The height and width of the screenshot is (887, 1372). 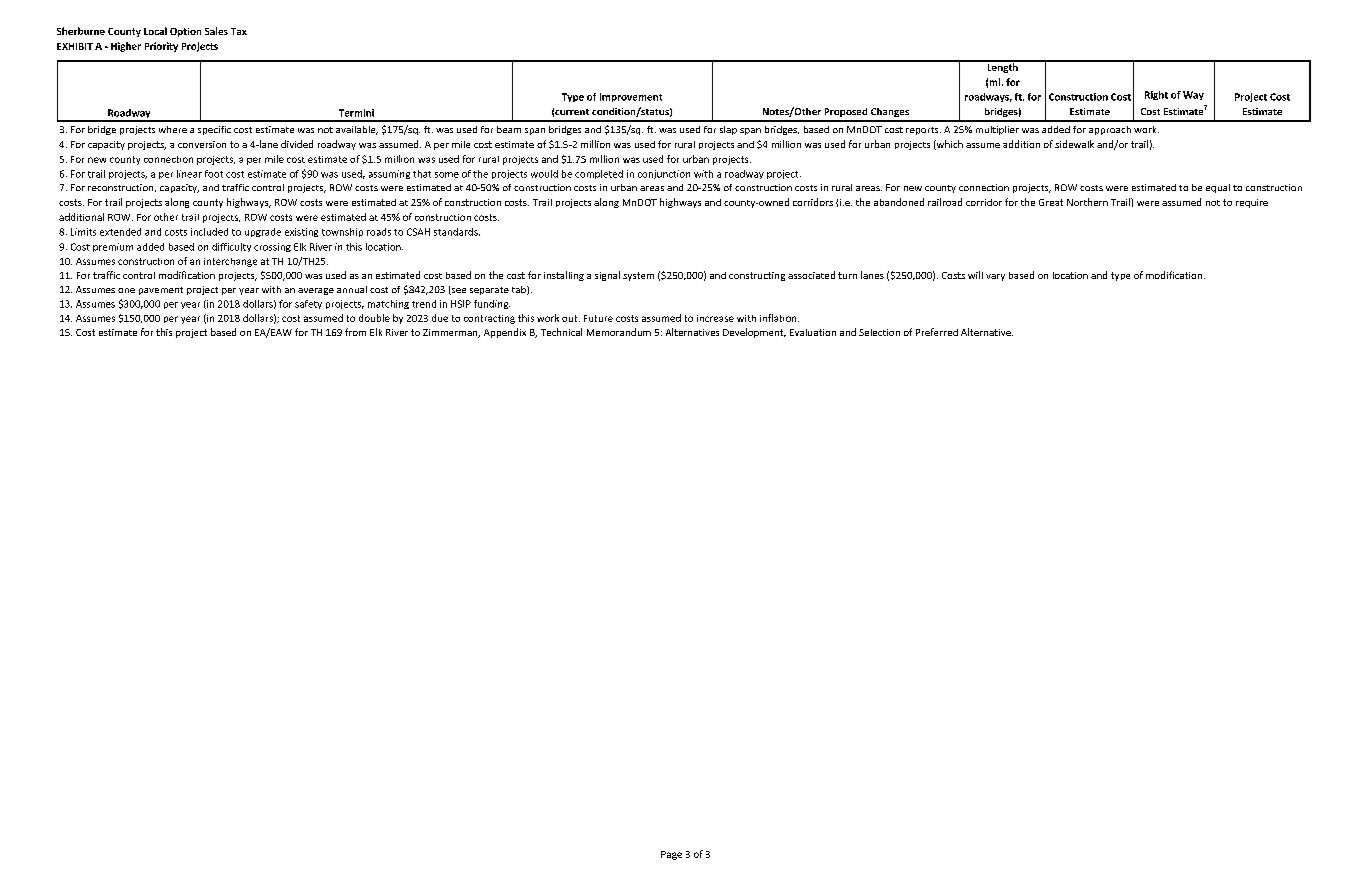 What do you see at coordinates (216, 31) in the screenshot?
I see `Sales` at bounding box center [216, 31].
